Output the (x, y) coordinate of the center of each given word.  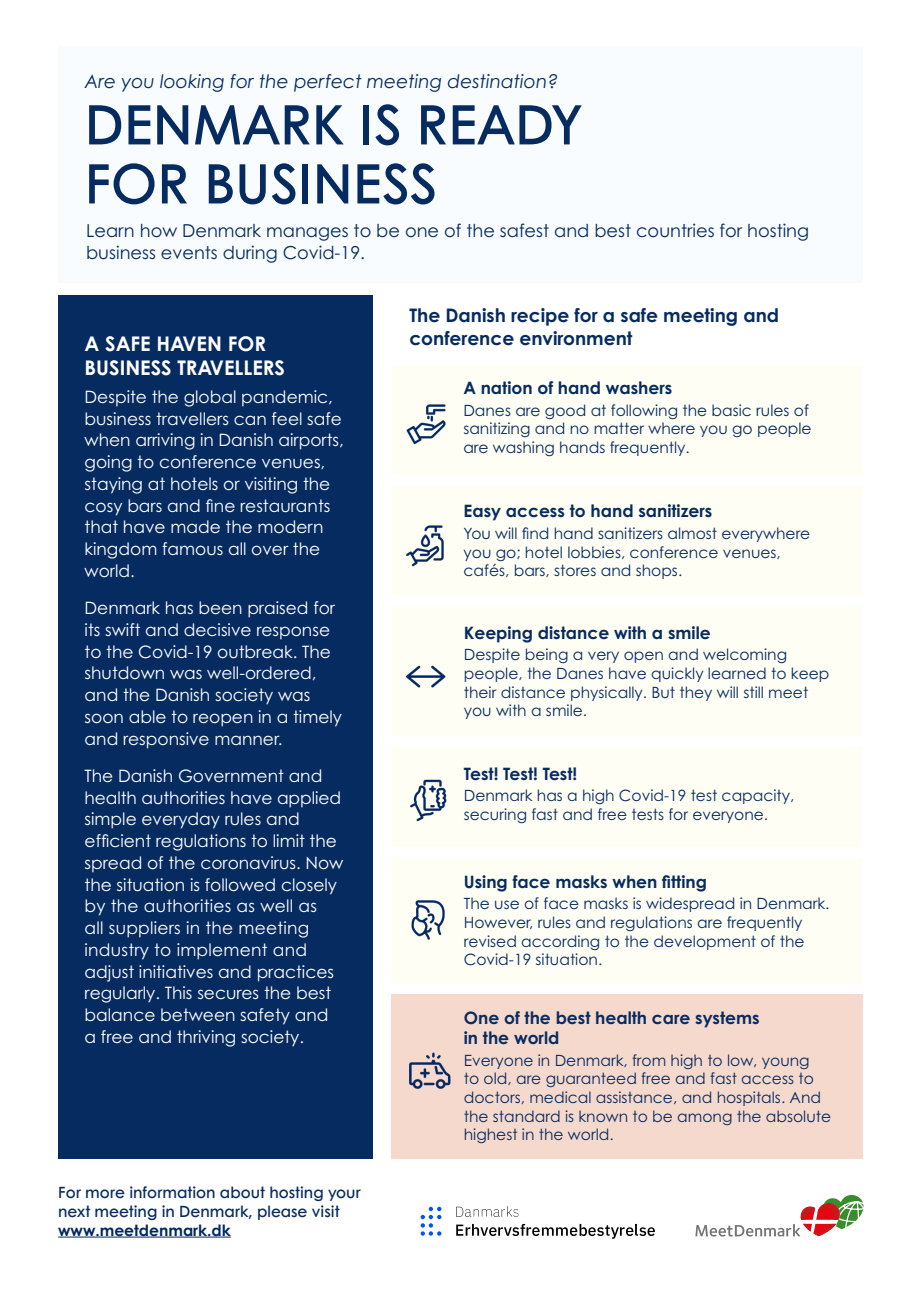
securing (495, 815)
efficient (118, 840)
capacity (757, 796)
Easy (482, 512)
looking (192, 83)
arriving (165, 441)
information (172, 1192)
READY (501, 125)
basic (731, 410)
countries (675, 230)
